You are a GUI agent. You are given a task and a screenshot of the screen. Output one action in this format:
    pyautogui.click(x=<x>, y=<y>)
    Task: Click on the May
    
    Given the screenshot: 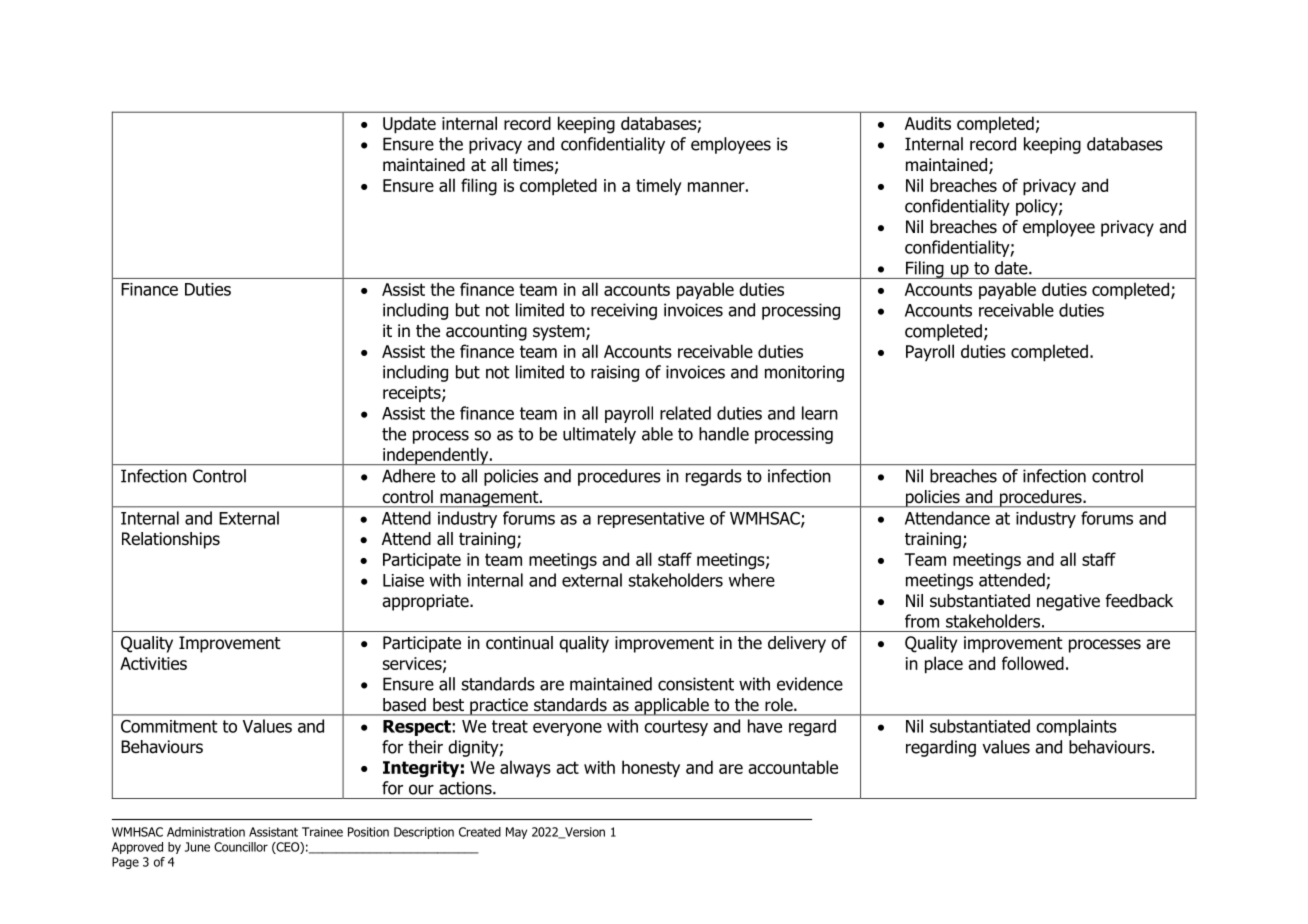 What is the action you would take?
    pyautogui.click(x=516, y=833)
